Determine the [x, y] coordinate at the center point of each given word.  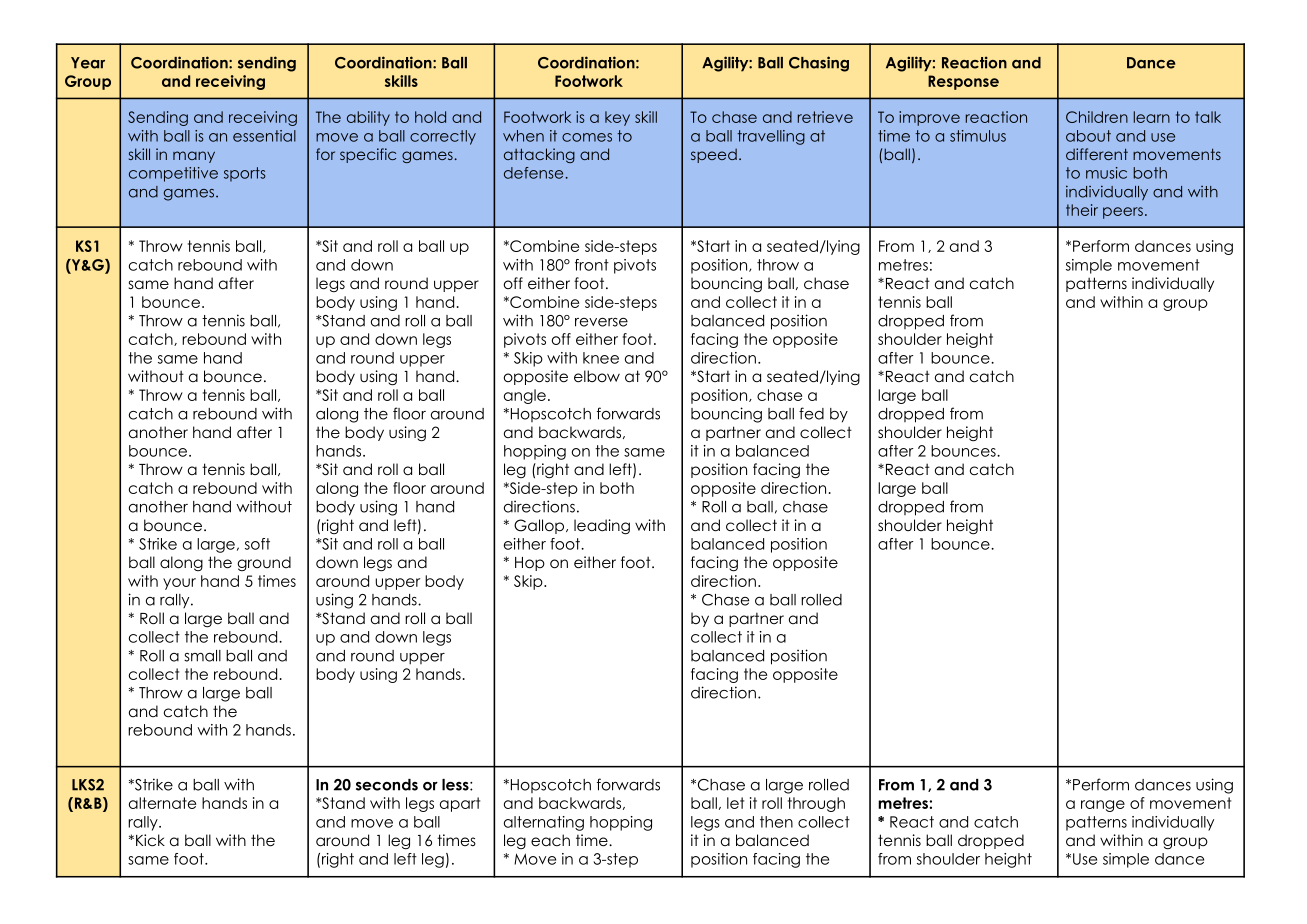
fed [811, 413]
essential [264, 136]
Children [1097, 117]
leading [602, 527]
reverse [601, 322]
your [179, 584]
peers [1123, 213]
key [617, 118]
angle [525, 396]
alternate [162, 803]
